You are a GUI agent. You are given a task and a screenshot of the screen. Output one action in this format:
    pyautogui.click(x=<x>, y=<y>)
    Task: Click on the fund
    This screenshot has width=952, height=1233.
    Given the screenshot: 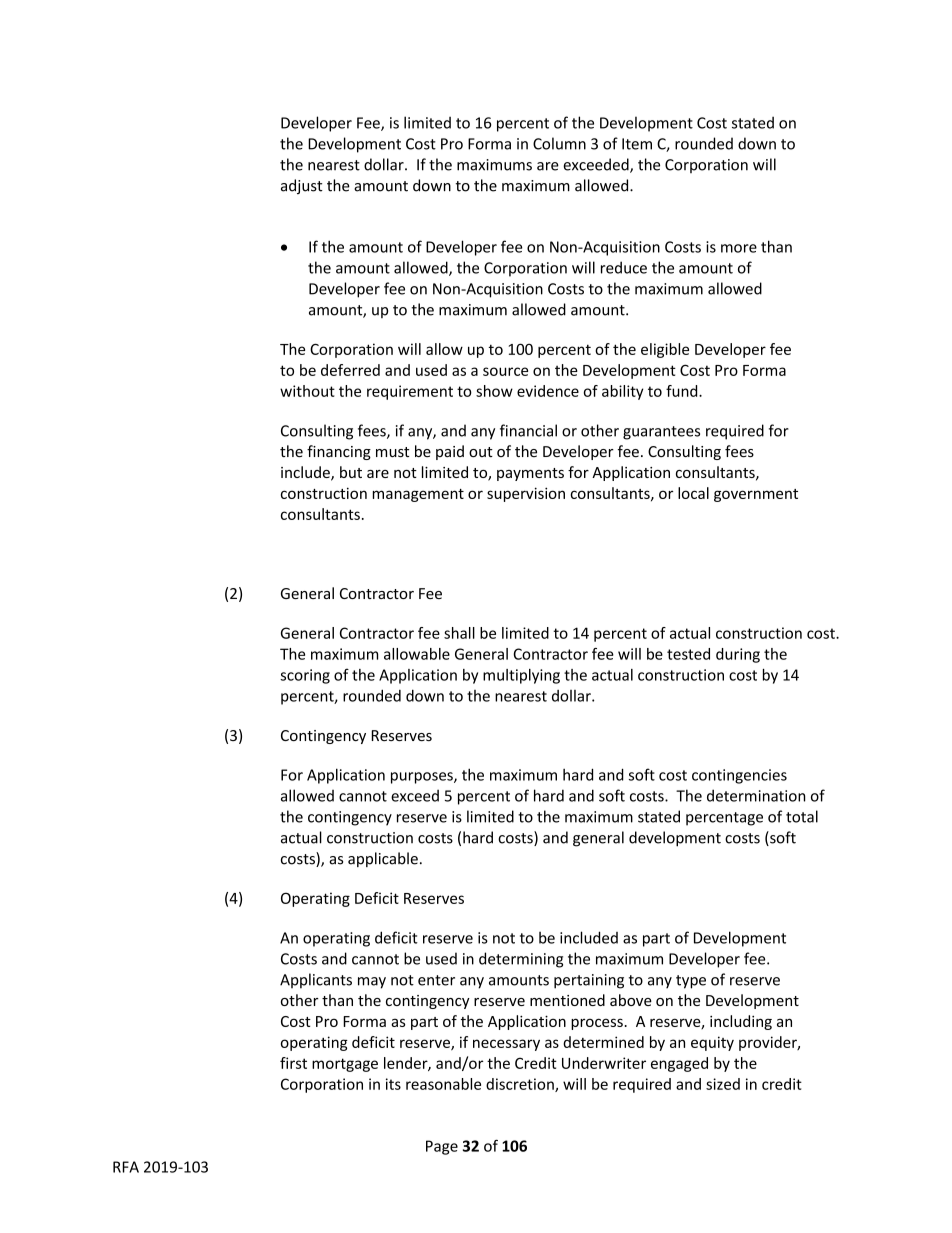 What is the action you would take?
    pyautogui.click(x=683, y=391)
